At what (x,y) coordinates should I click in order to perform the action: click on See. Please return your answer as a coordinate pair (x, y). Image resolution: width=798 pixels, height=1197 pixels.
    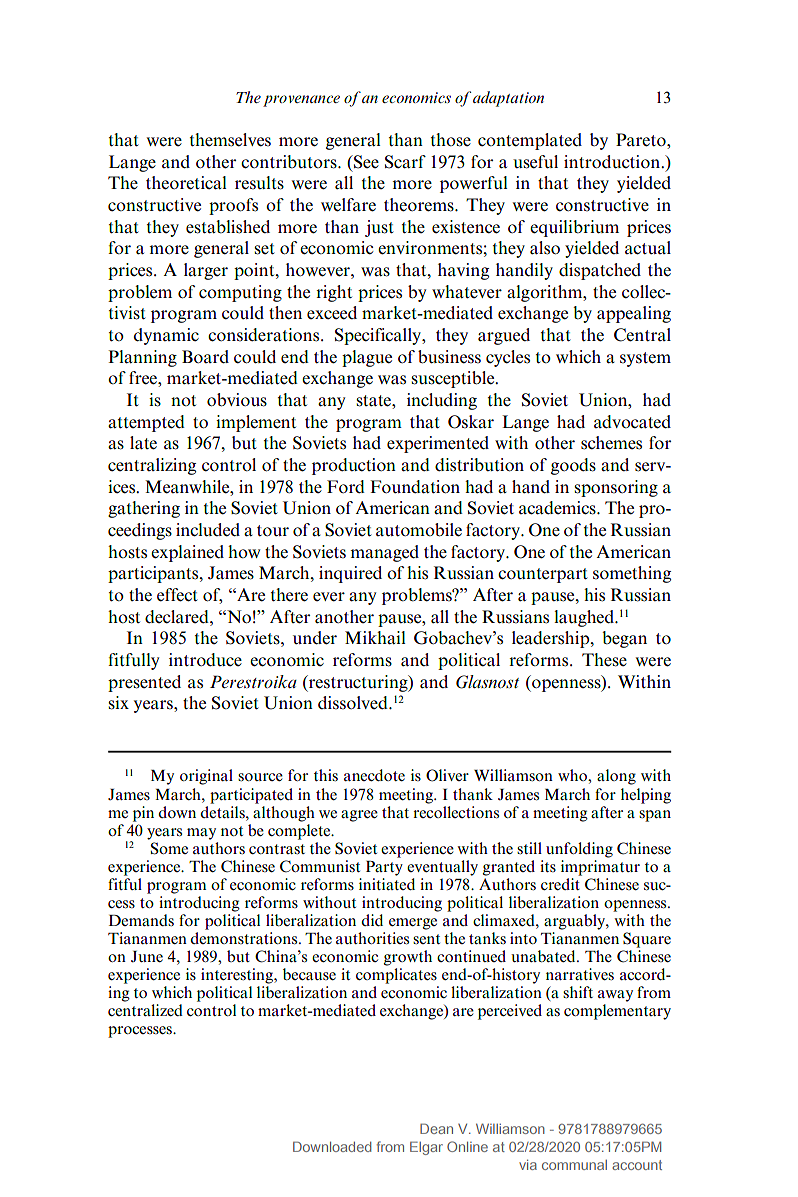
    Looking at the image, I should click on (365, 162).
